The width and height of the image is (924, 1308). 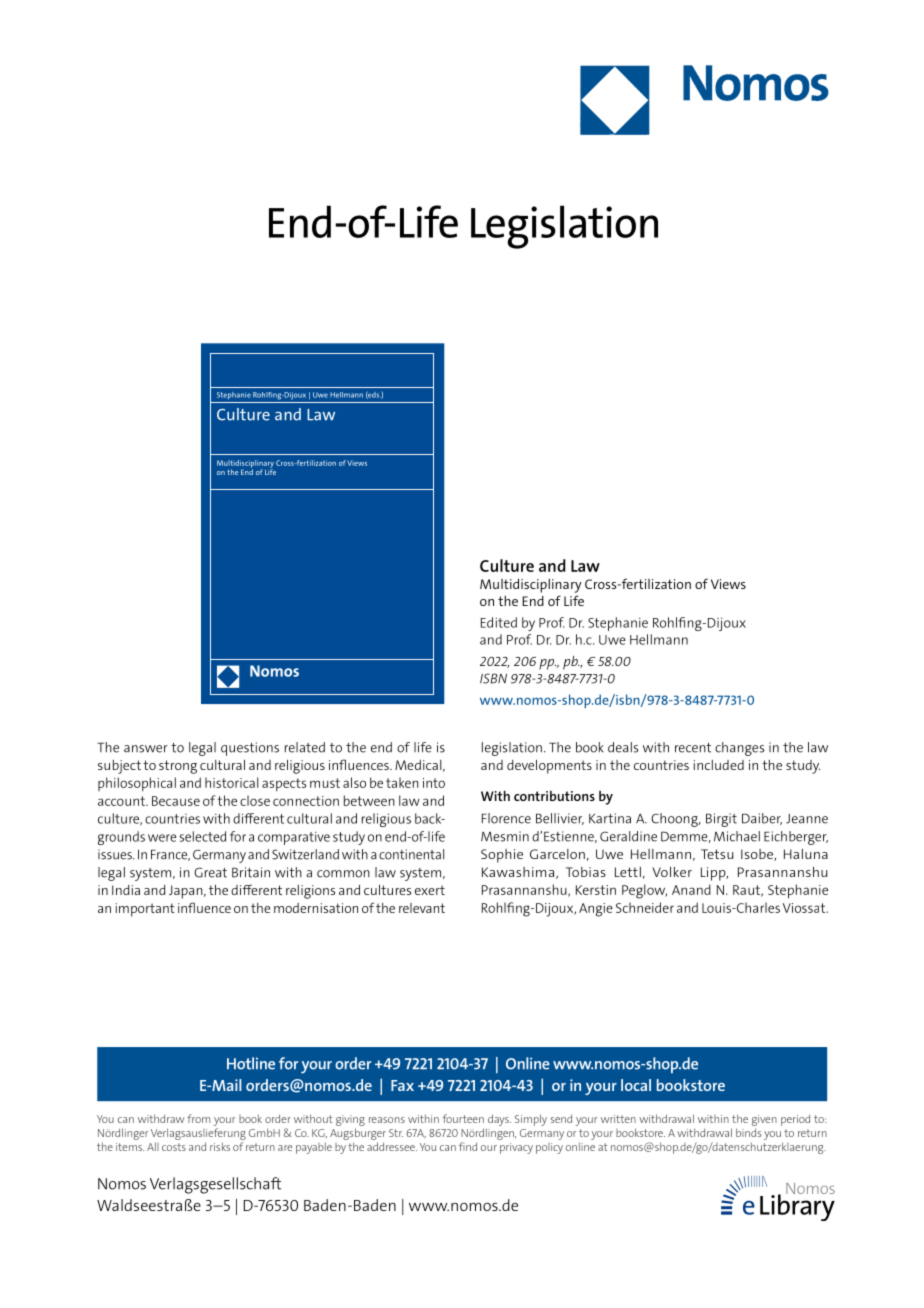 I want to click on find, so click(x=468, y=1146).
